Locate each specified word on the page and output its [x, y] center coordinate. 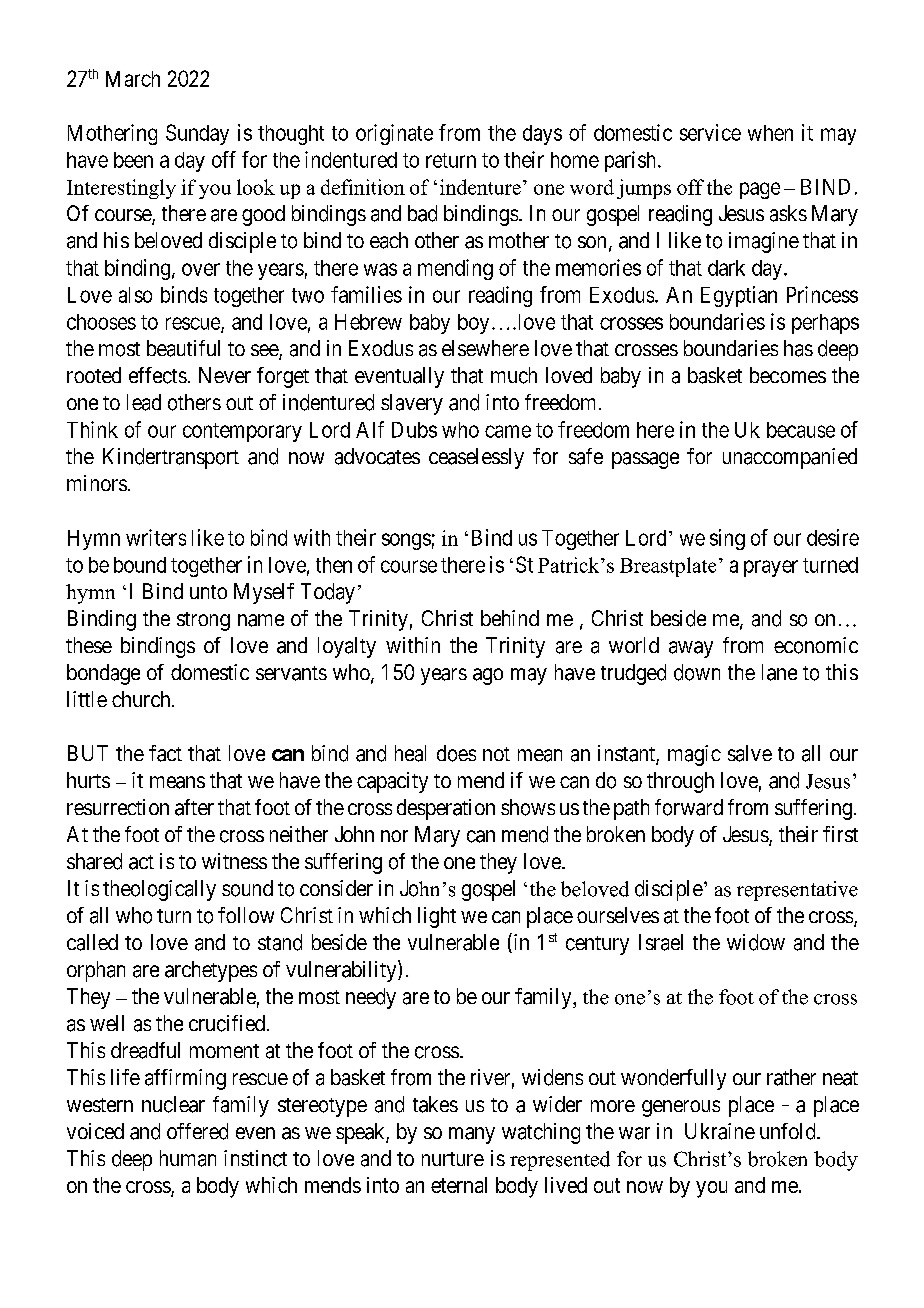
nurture [453, 1159]
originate [394, 134]
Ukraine [720, 1131]
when [770, 133]
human [188, 1158]
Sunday [197, 134]
